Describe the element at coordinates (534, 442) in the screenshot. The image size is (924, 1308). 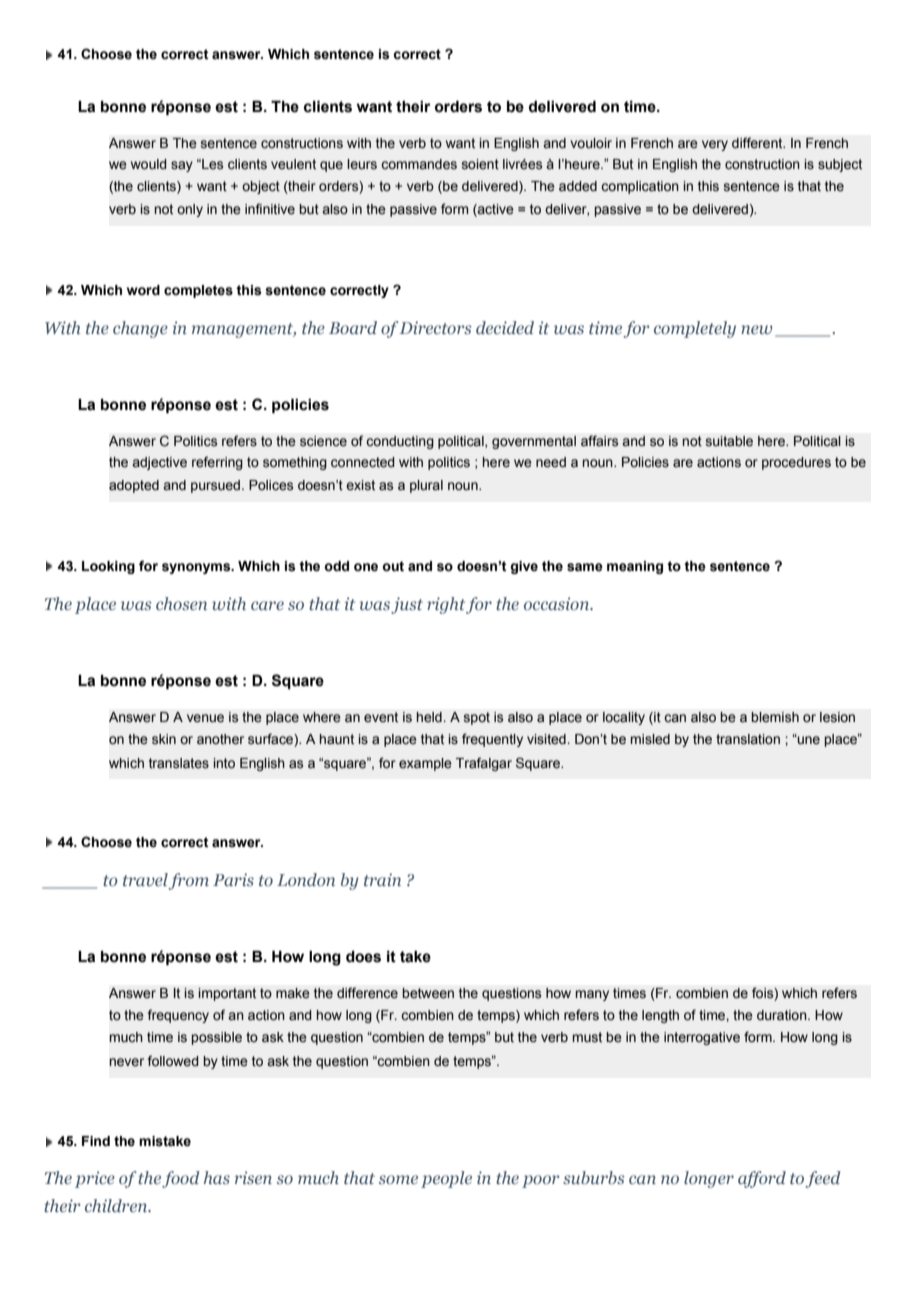
I see `governmental` at that location.
